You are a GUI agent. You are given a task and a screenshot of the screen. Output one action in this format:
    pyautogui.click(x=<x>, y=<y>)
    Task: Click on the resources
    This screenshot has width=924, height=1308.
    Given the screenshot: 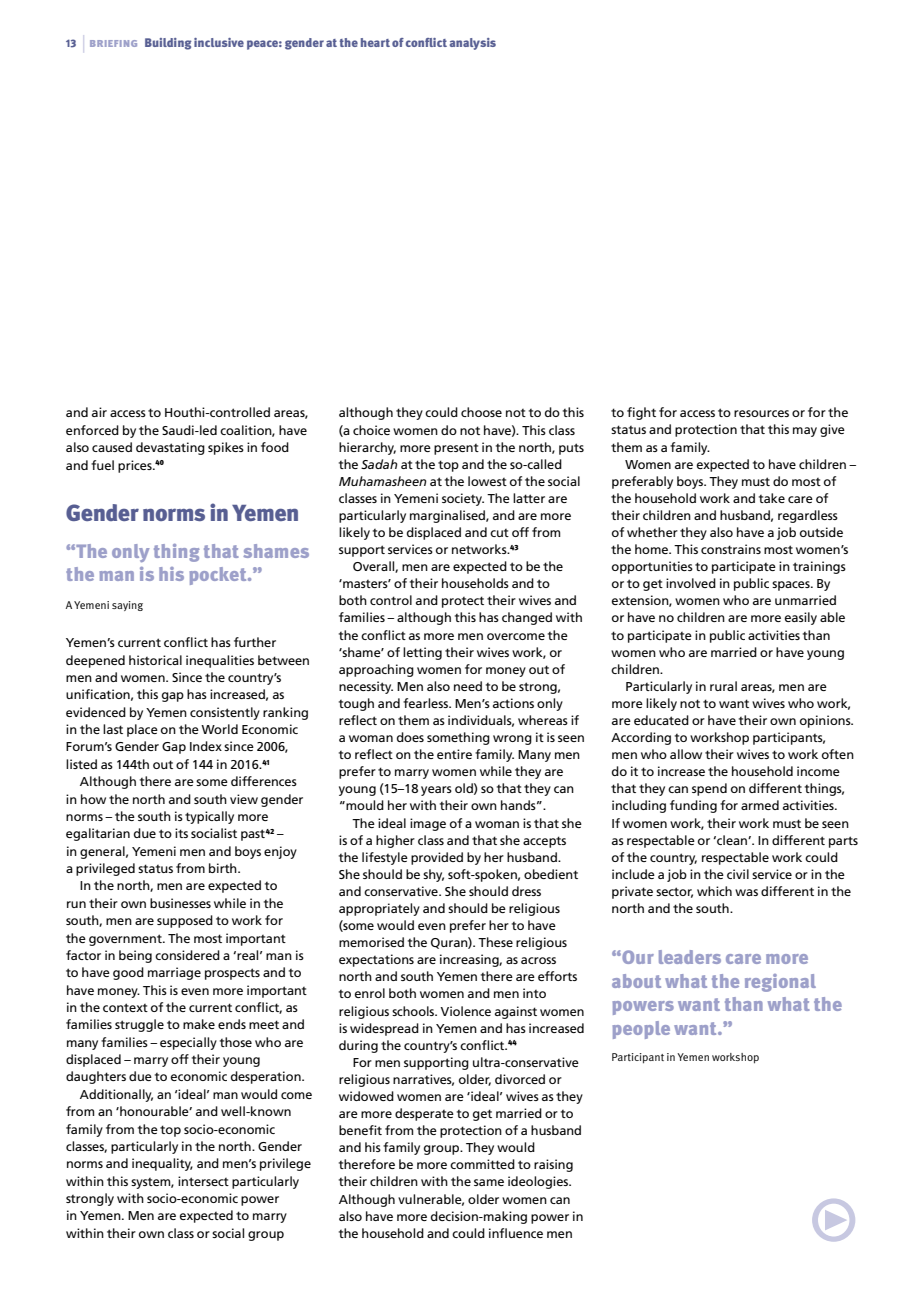 What is the action you would take?
    pyautogui.click(x=761, y=413)
